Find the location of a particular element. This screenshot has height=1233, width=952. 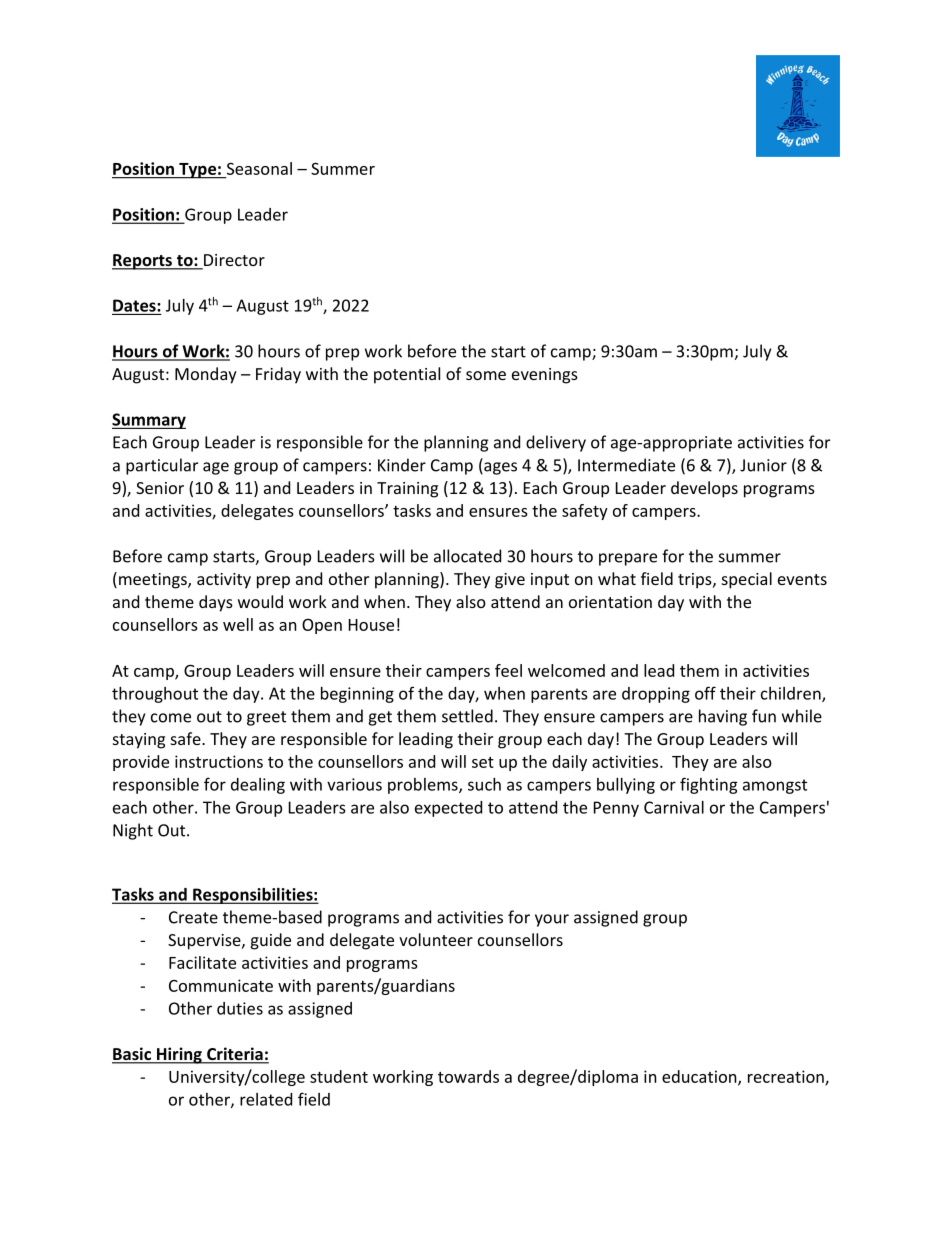

develops is located at coordinates (704, 489).
